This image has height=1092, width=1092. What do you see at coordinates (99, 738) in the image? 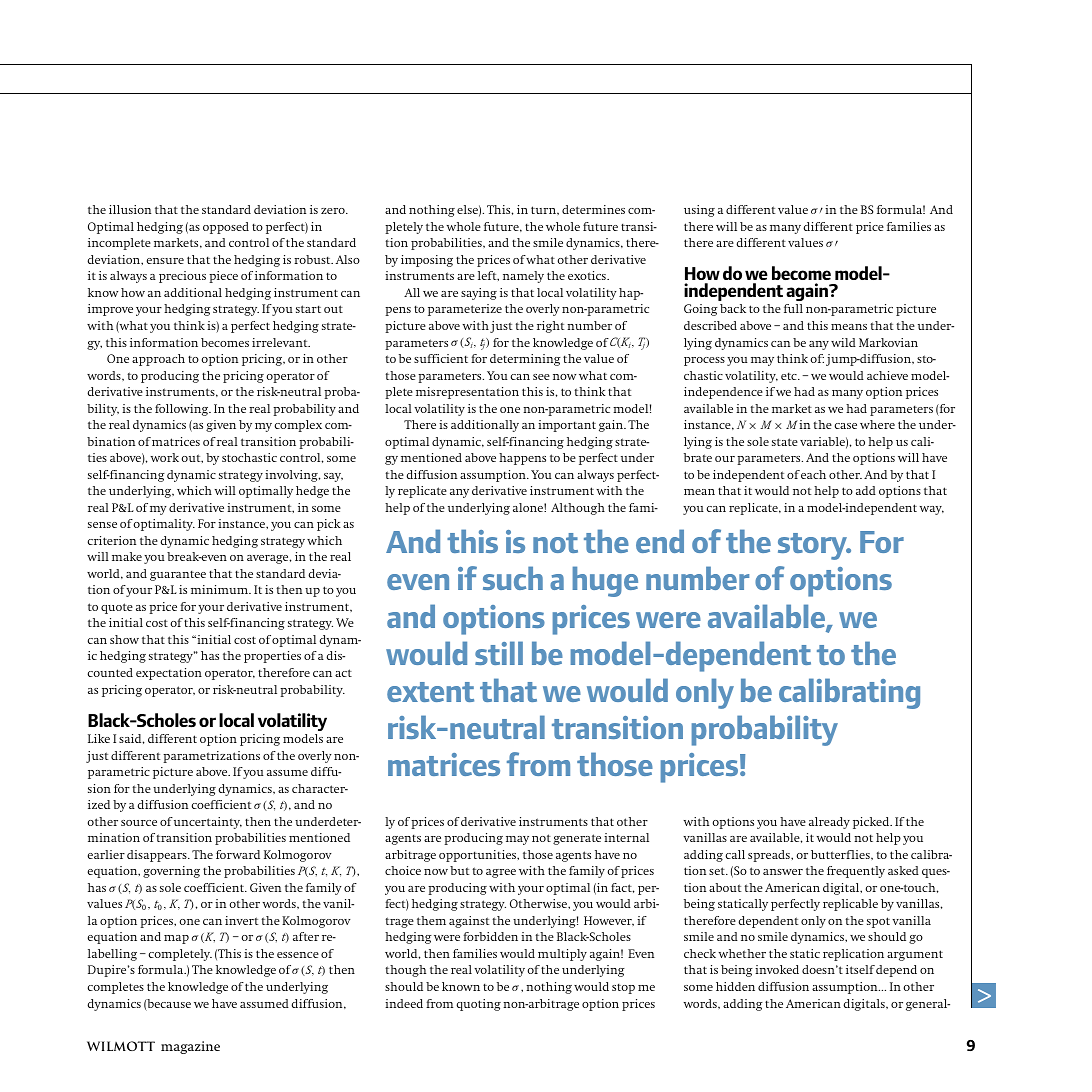
I see `Like` at bounding box center [99, 738].
